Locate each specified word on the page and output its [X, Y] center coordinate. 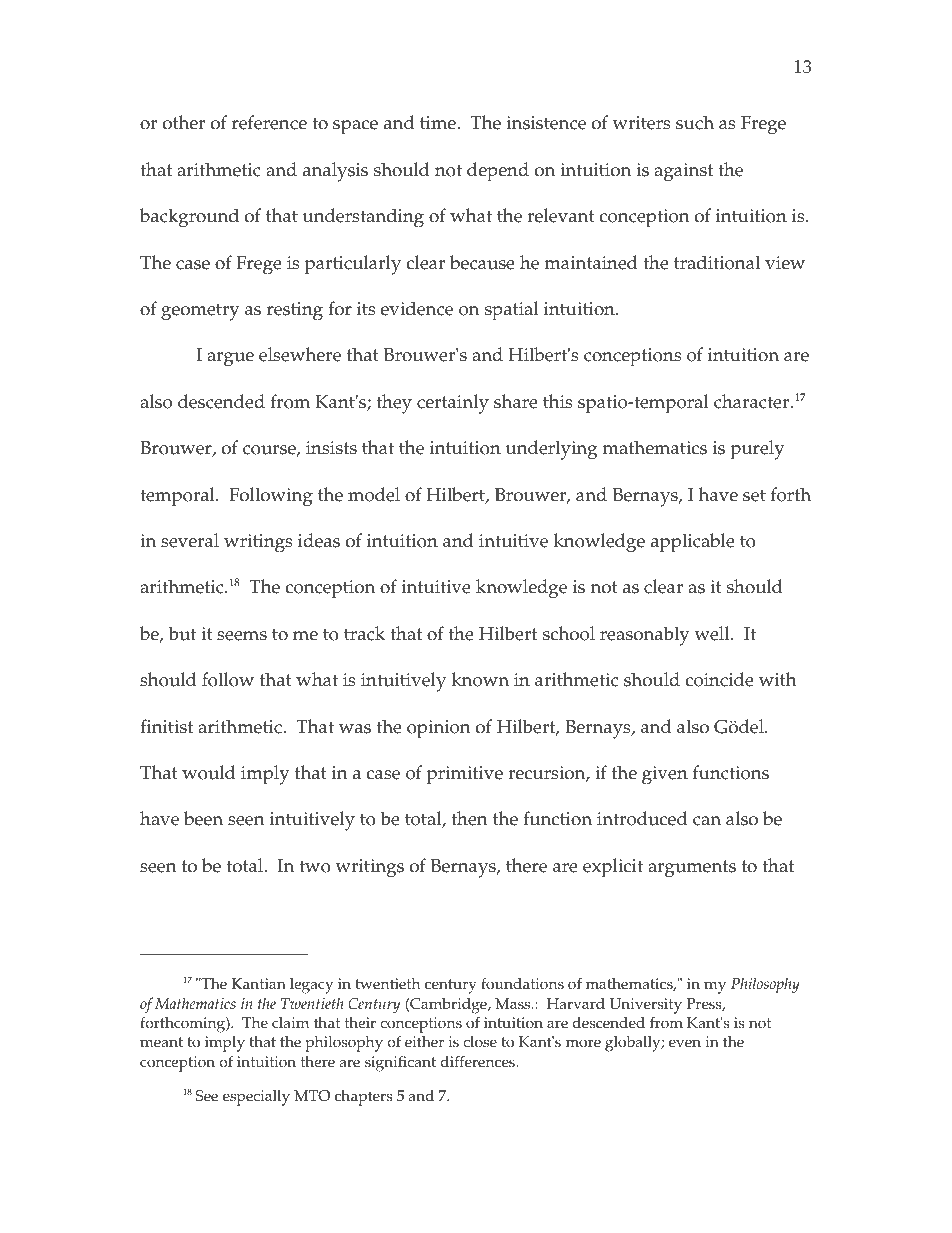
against [683, 172]
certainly [453, 404]
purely [757, 450]
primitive [465, 775]
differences [479, 1061]
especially [256, 1098]
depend [498, 172]
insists [331, 448]
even [685, 1043]
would [209, 772]
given [665, 775]
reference [269, 122]
